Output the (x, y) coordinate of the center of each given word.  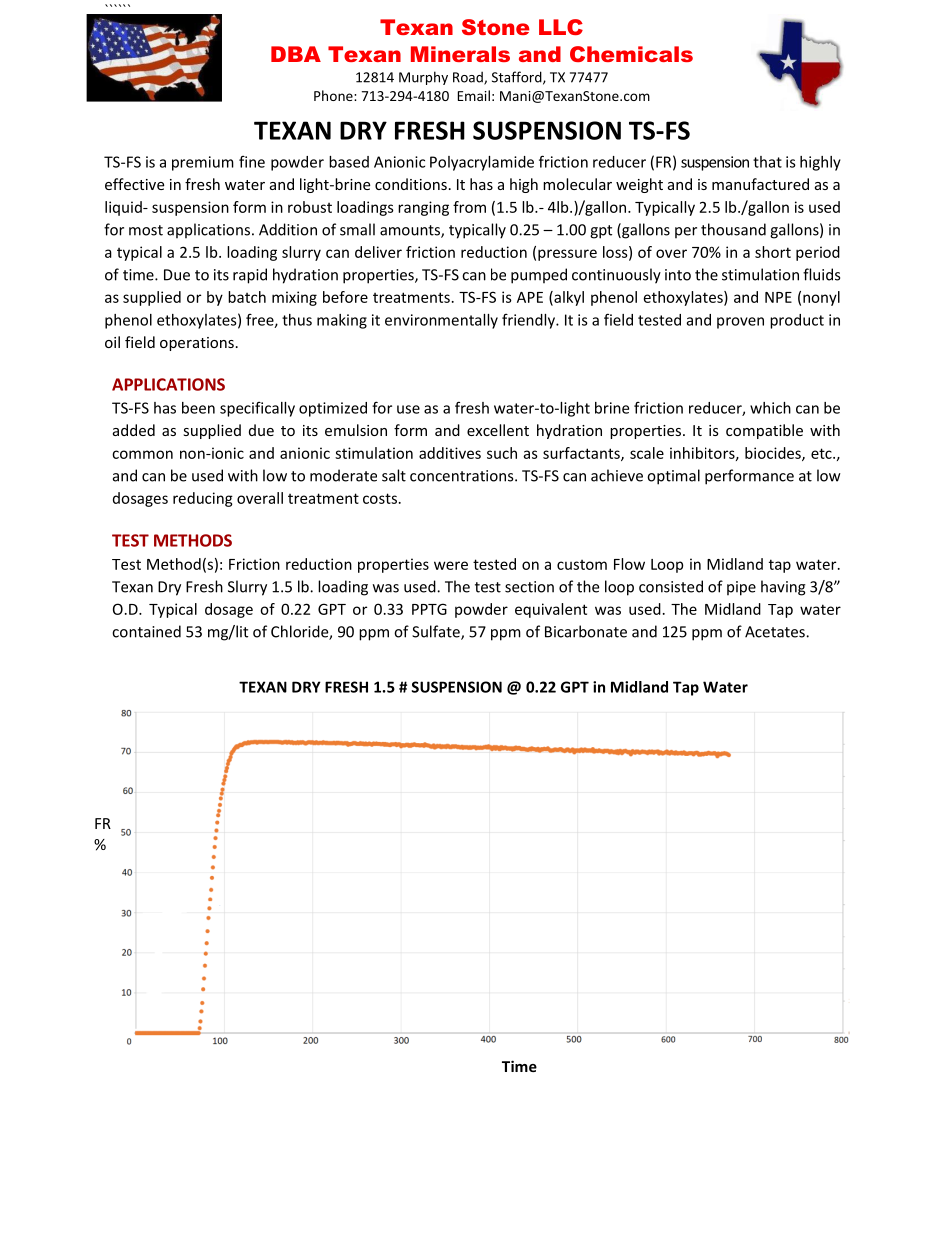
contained (146, 631)
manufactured (760, 184)
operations (197, 344)
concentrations (463, 476)
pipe (741, 588)
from (469, 207)
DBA (296, 54)
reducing (203, 499)
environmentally (441, 321)
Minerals (460, 54)
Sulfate (437, 632)
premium (203, 163)
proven (740, 323)
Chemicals (631, 54)
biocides (774, 454)
